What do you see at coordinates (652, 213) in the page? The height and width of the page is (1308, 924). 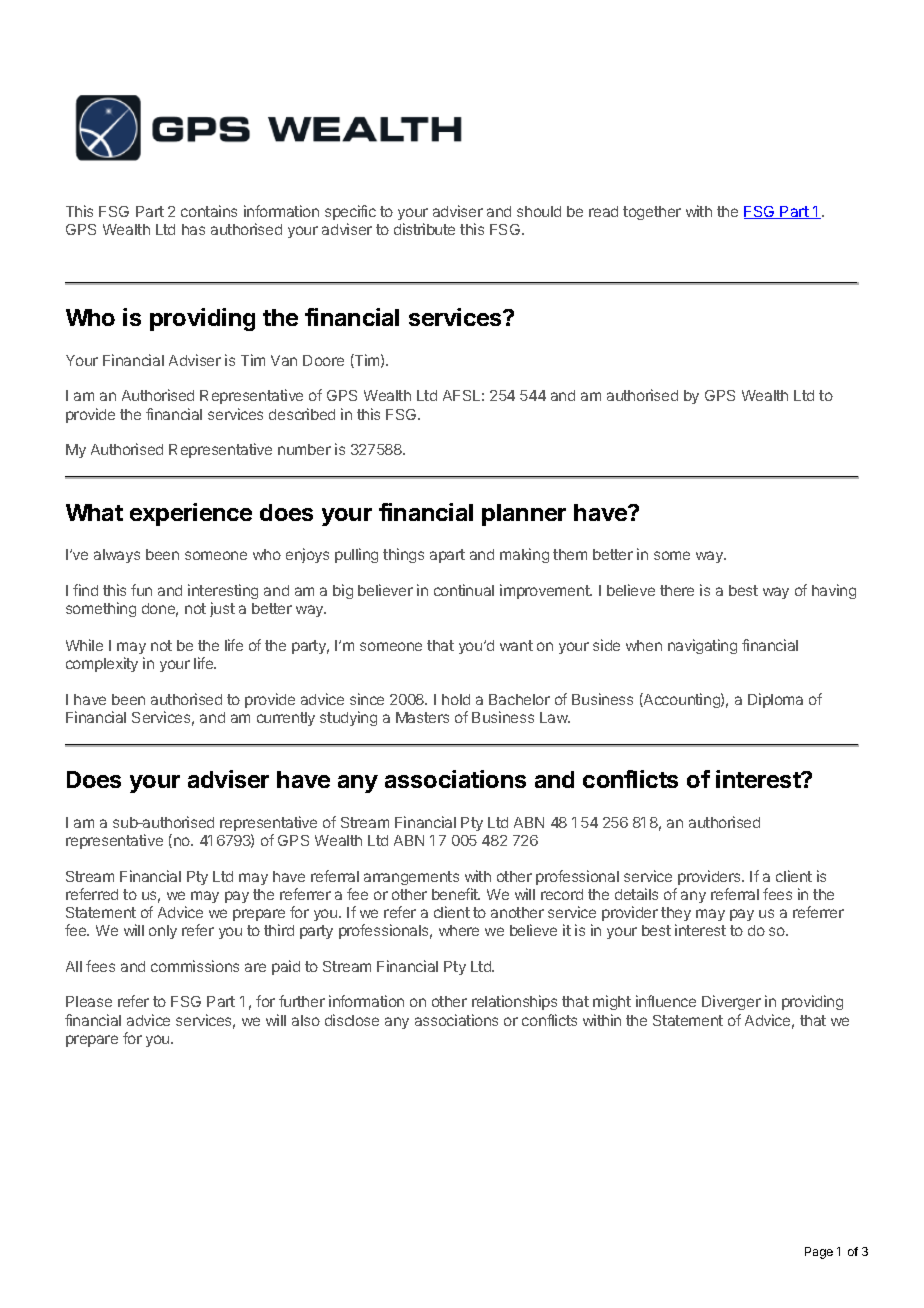 I see `together` at bounding box center [652, 213].
